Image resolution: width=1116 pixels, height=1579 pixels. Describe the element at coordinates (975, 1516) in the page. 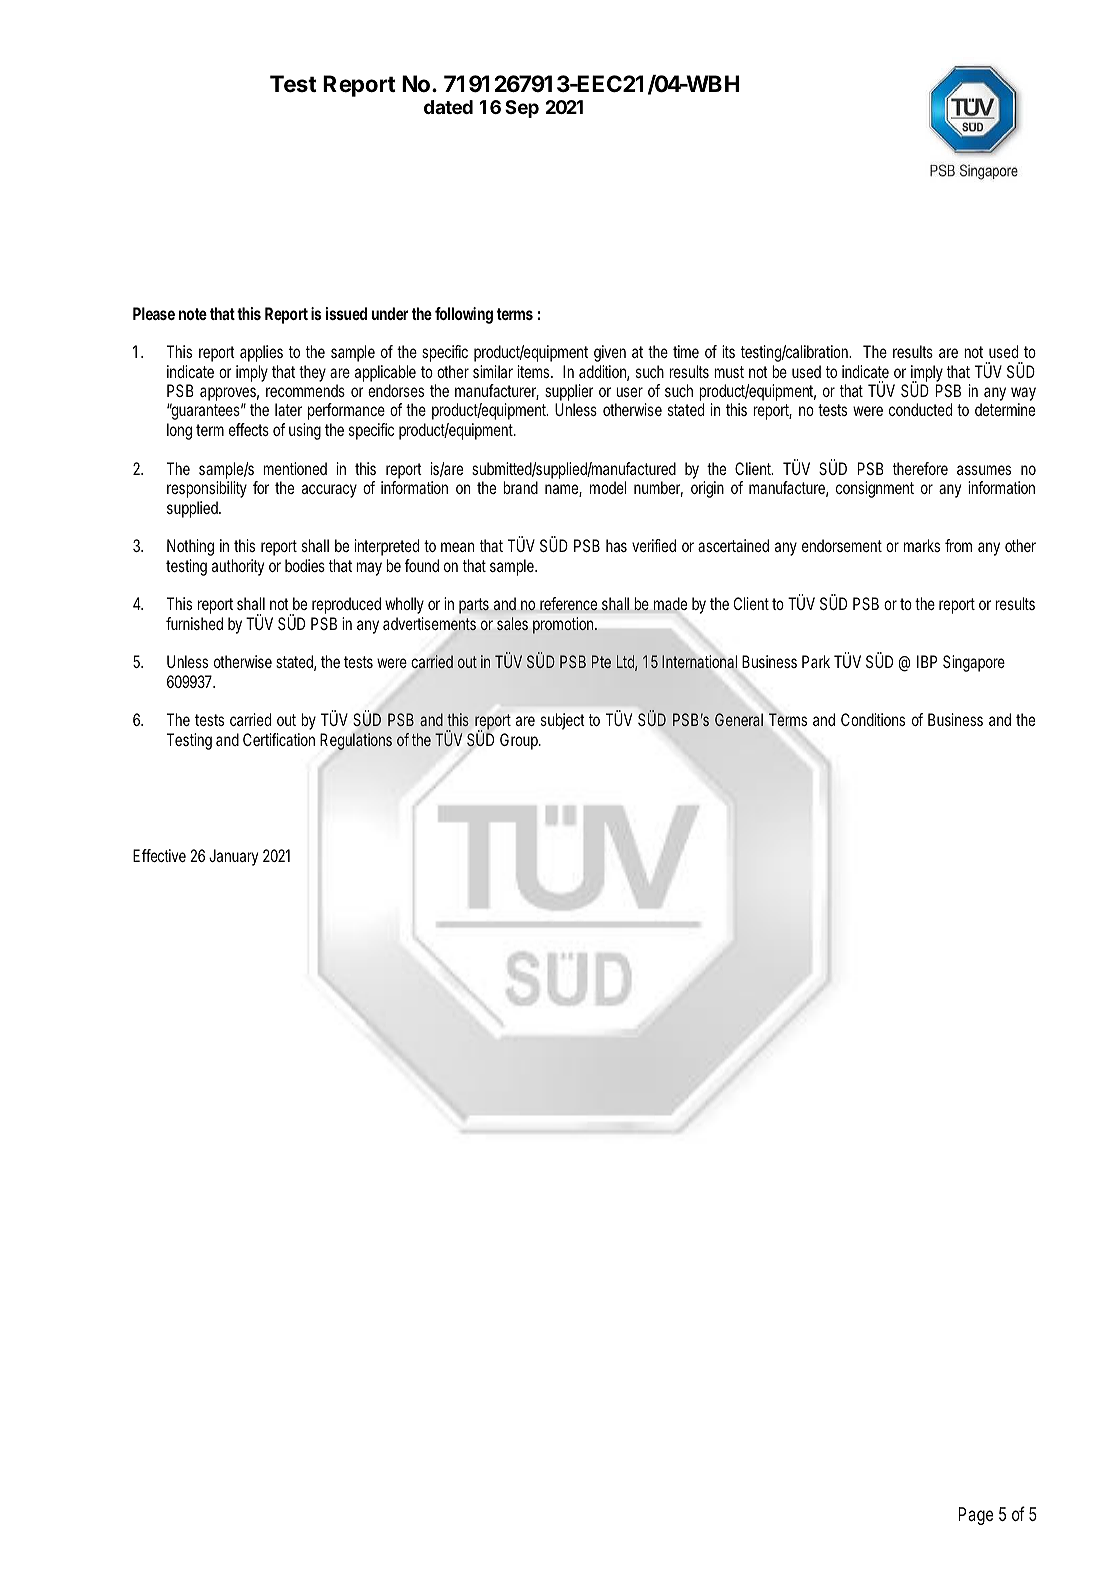

I see `Page` at that location.
